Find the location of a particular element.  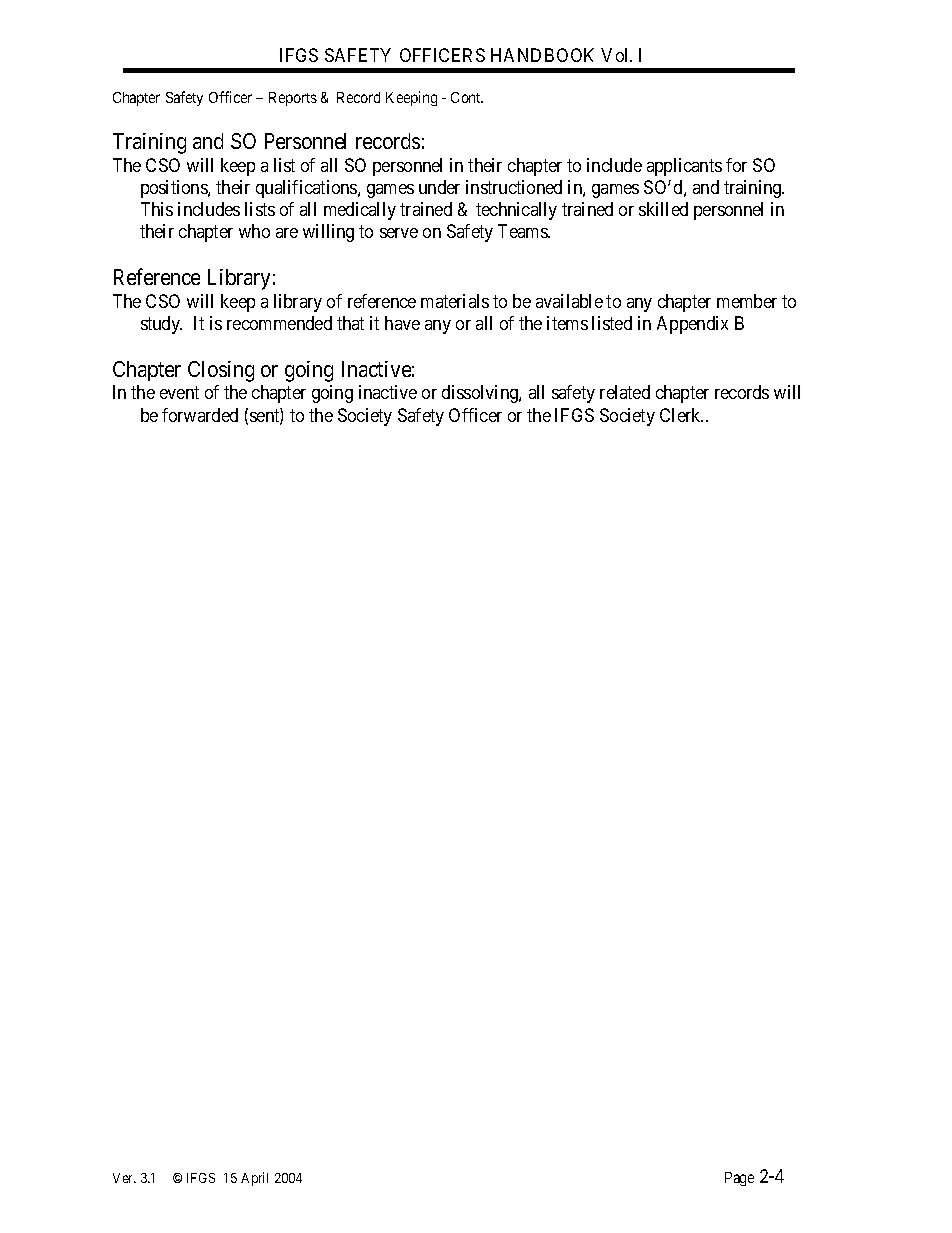

April is located at coordinates (254, 1179).
